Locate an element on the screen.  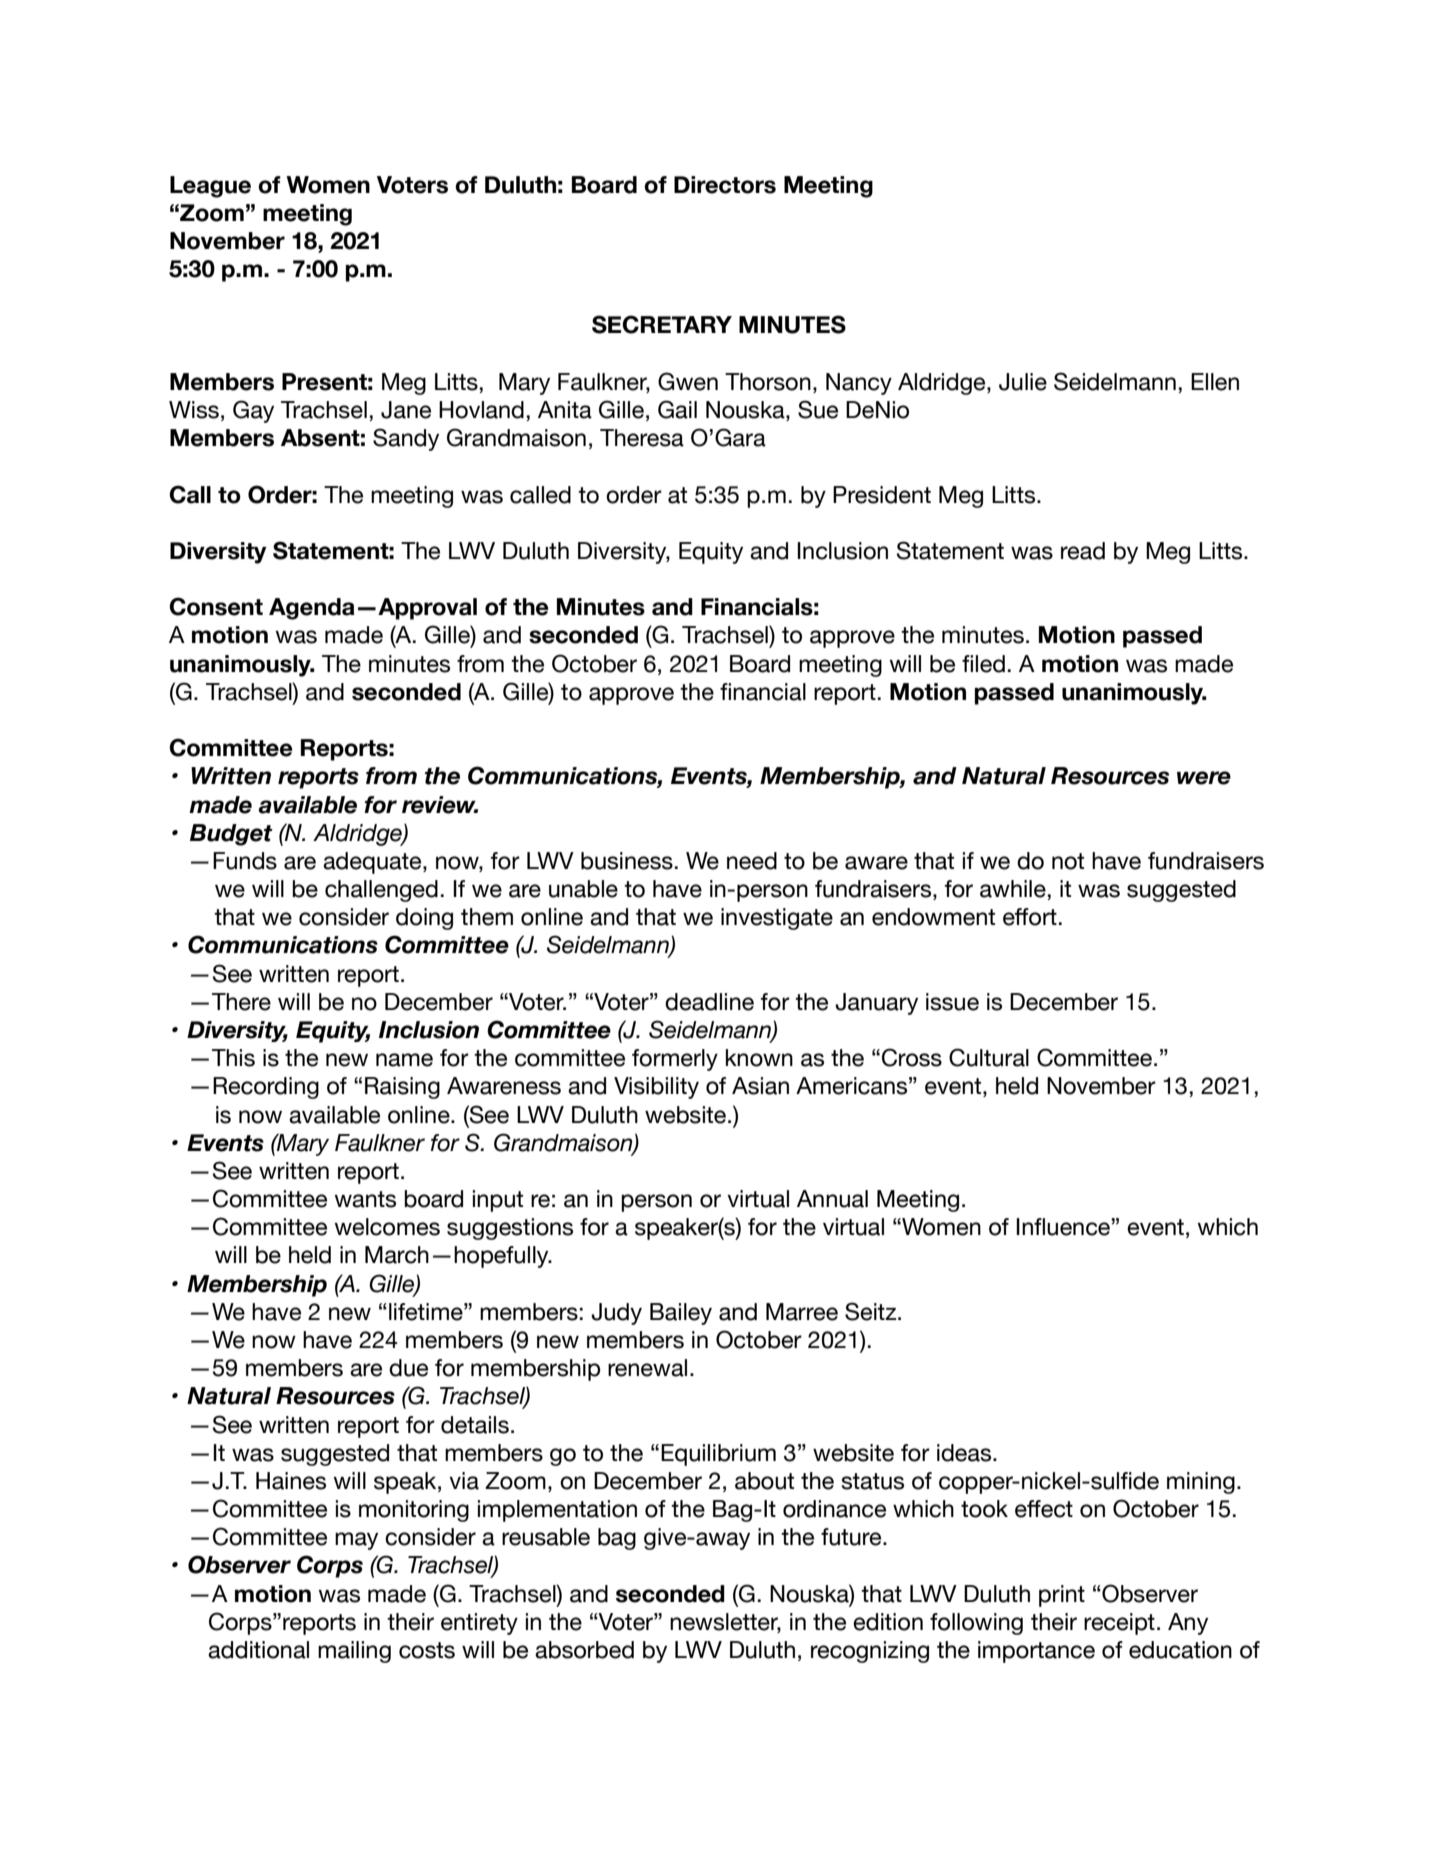
mailing is located at coordinates (354, 1652).
